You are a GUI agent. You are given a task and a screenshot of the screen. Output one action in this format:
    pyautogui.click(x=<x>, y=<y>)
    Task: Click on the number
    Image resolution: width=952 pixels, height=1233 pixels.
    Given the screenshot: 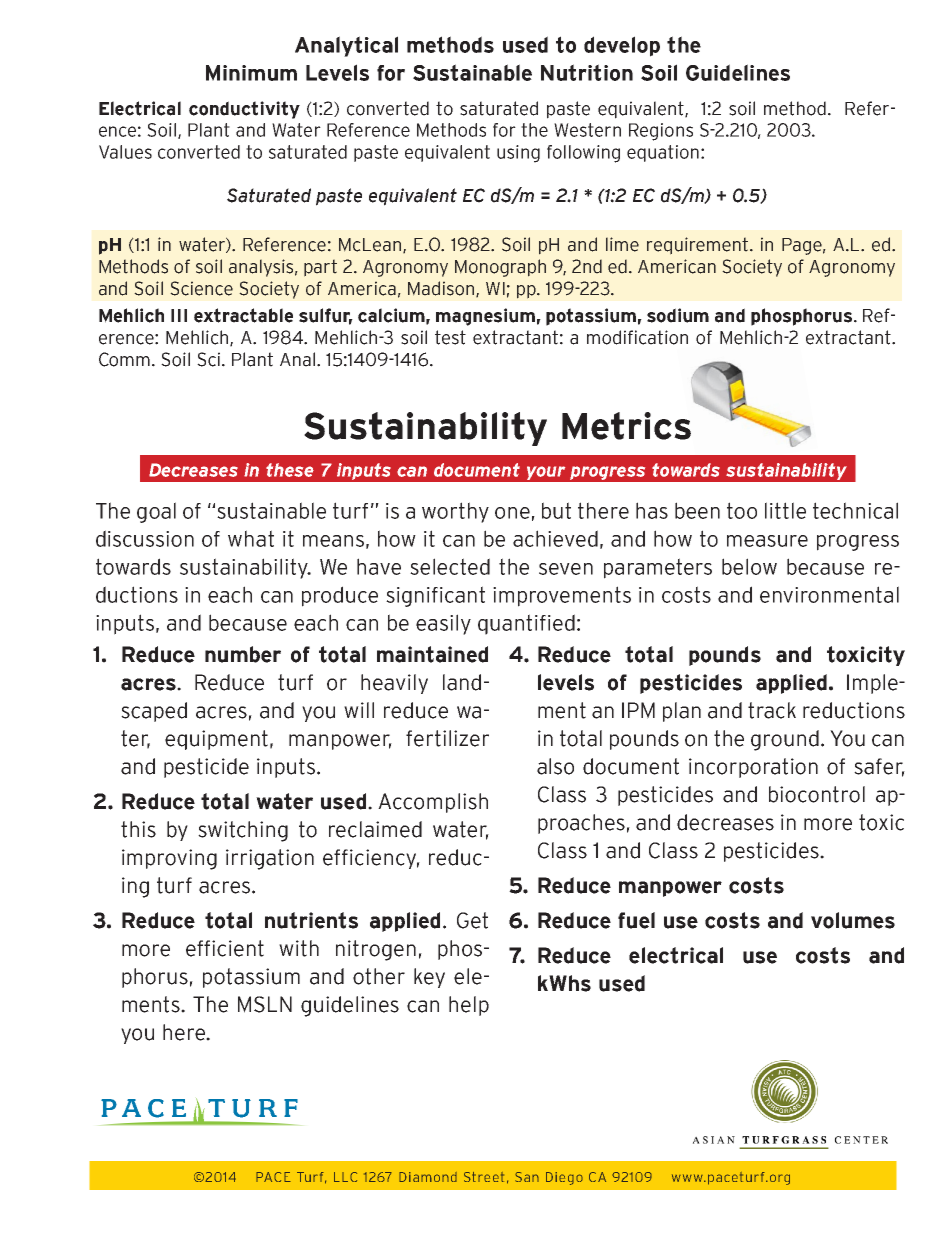 What is the action you would take?
    pyautogui.click(x=243, y=654)
